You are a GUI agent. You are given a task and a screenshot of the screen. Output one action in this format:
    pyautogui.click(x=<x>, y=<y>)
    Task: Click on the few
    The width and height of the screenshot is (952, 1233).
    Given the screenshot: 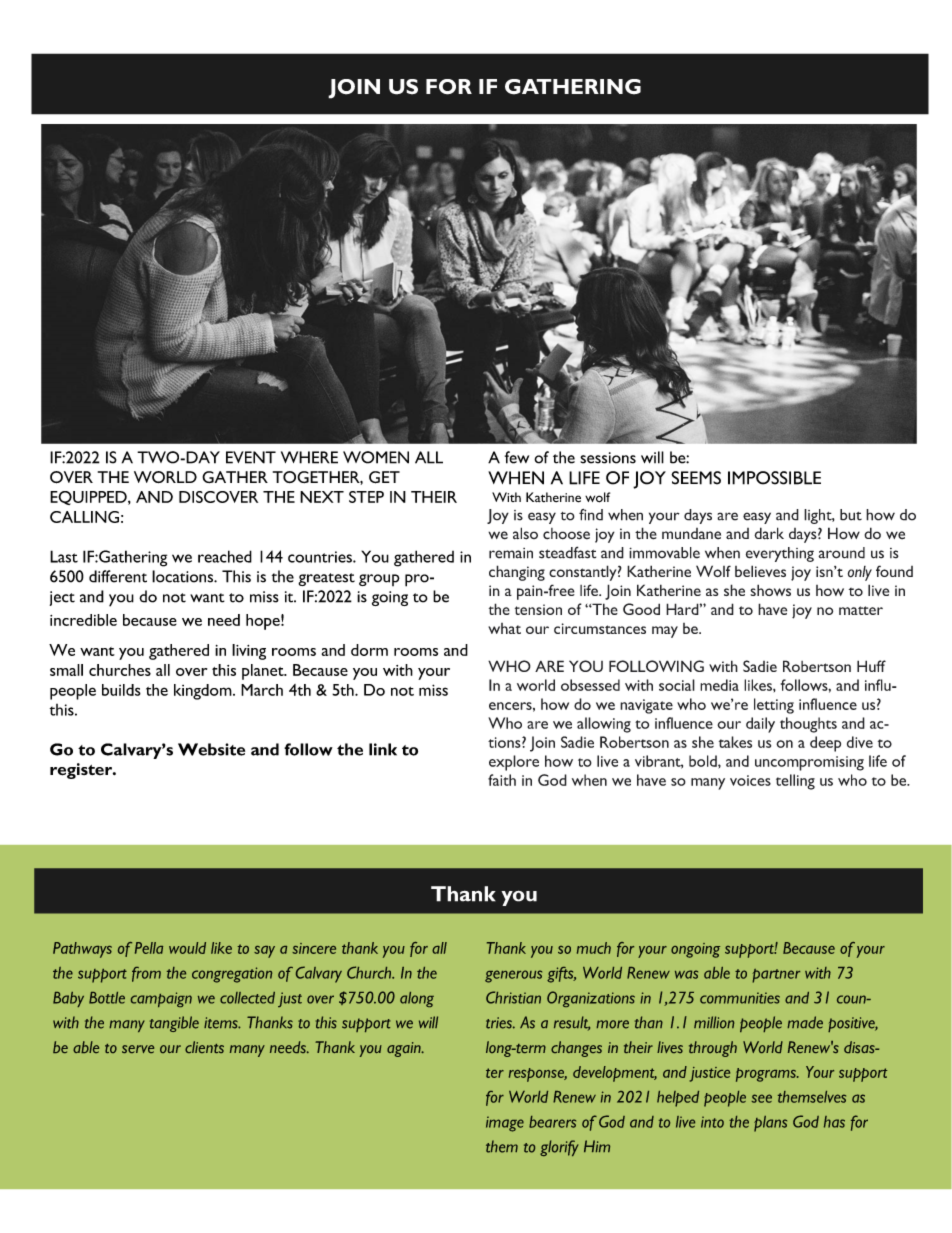 What is the action you would take?
    pyautogui.click(x=517, y=457)
